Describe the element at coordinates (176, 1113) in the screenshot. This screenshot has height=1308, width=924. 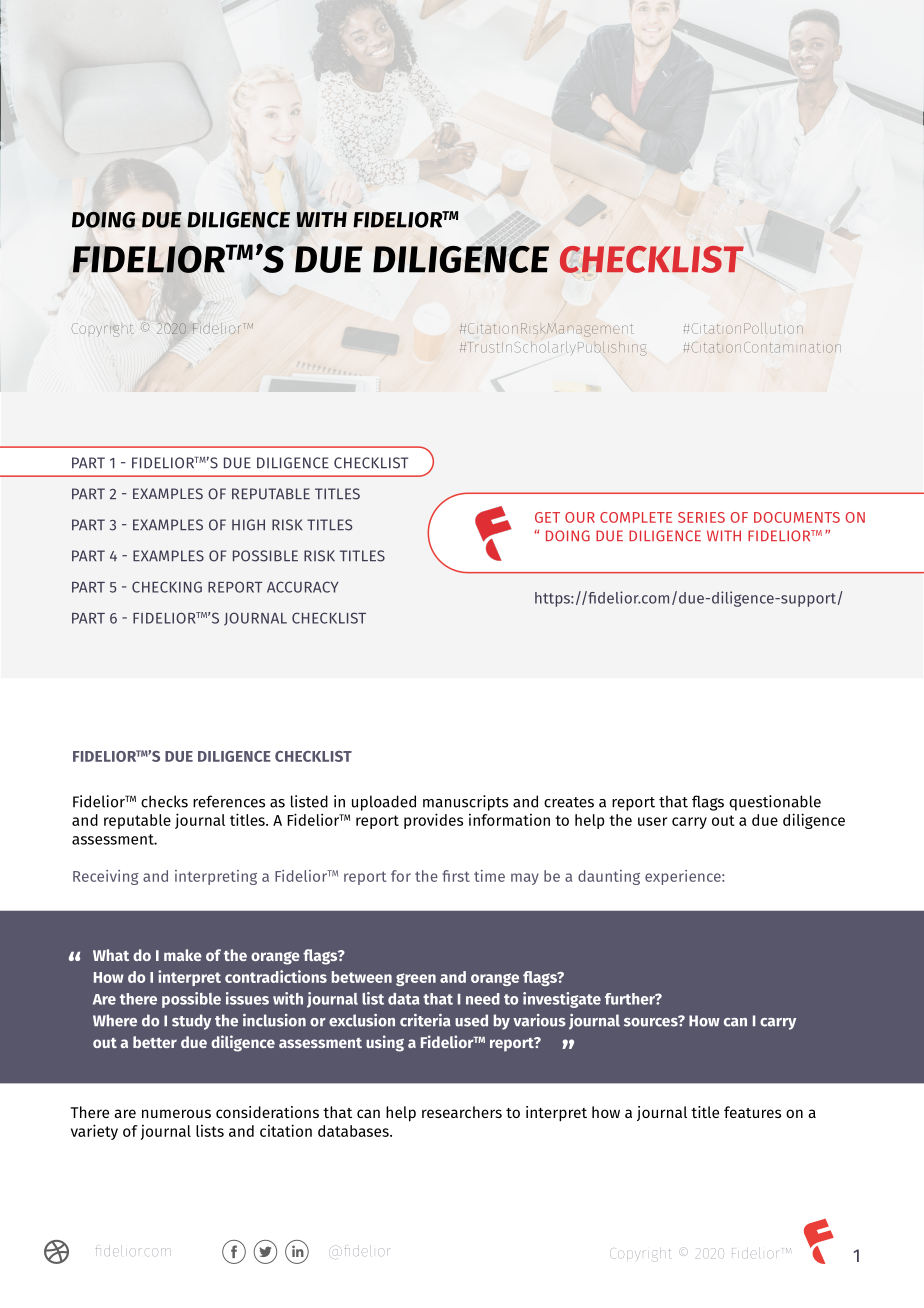
I see `numerous` at that location.
